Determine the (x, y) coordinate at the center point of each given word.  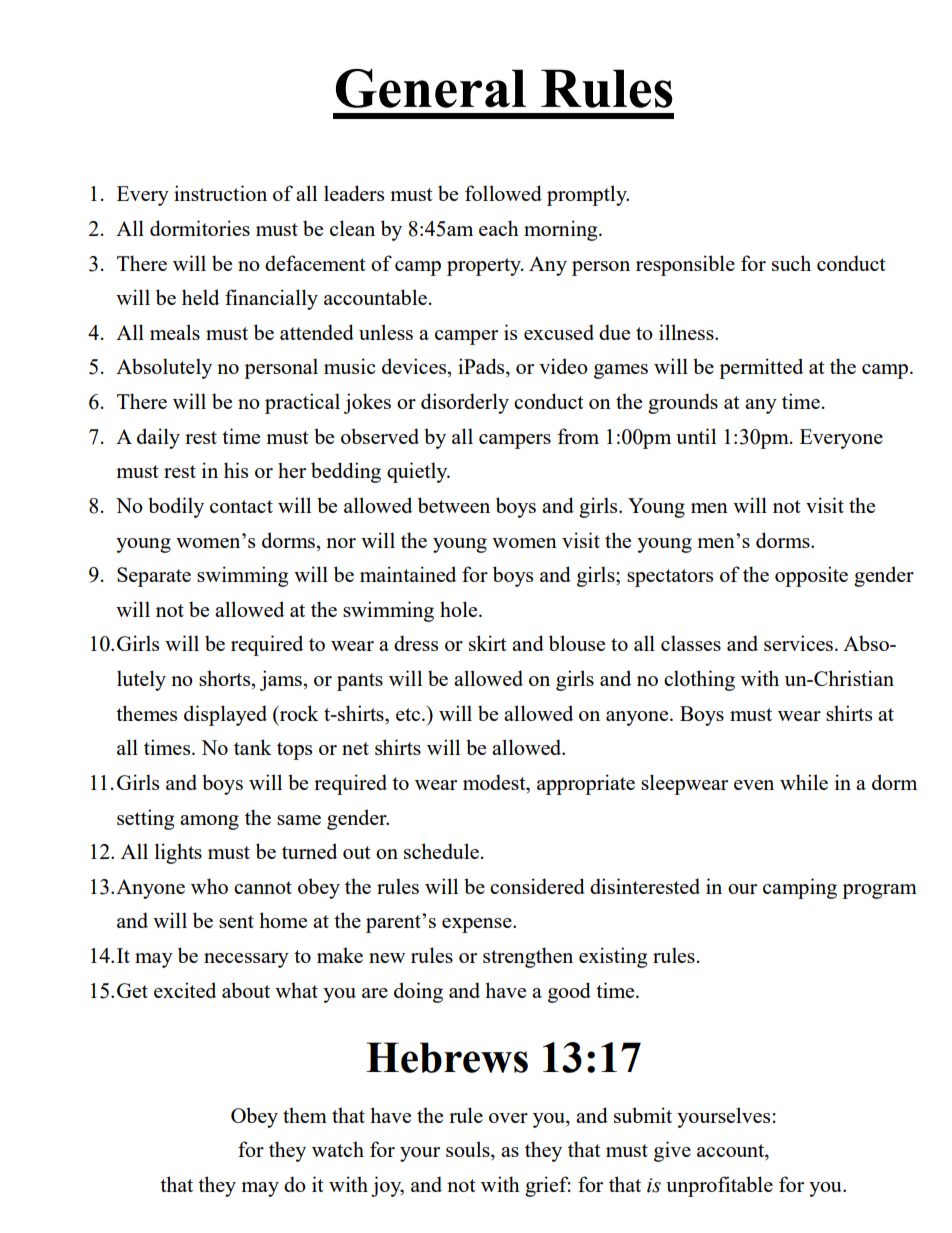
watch (338, 1149)
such (791, 263)
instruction (220, 193)
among (209, 822)
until (696, 436)
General (431, 88)
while (804, 782)
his (236, 470)
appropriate (586, 784)
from (578, 436)
